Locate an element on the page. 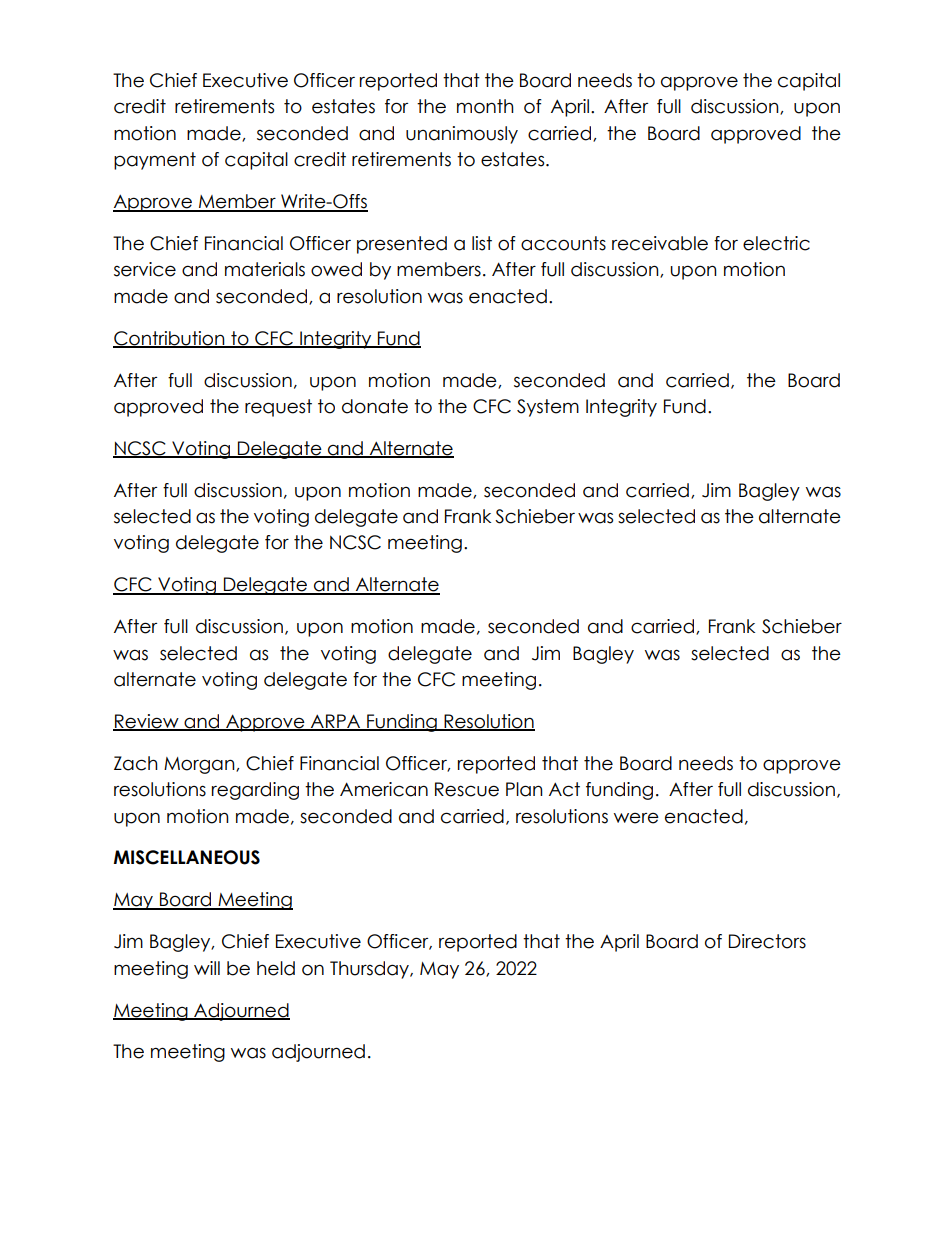 This page has height=1233, width=952. Contribution is located at coordinates (170, 339).
